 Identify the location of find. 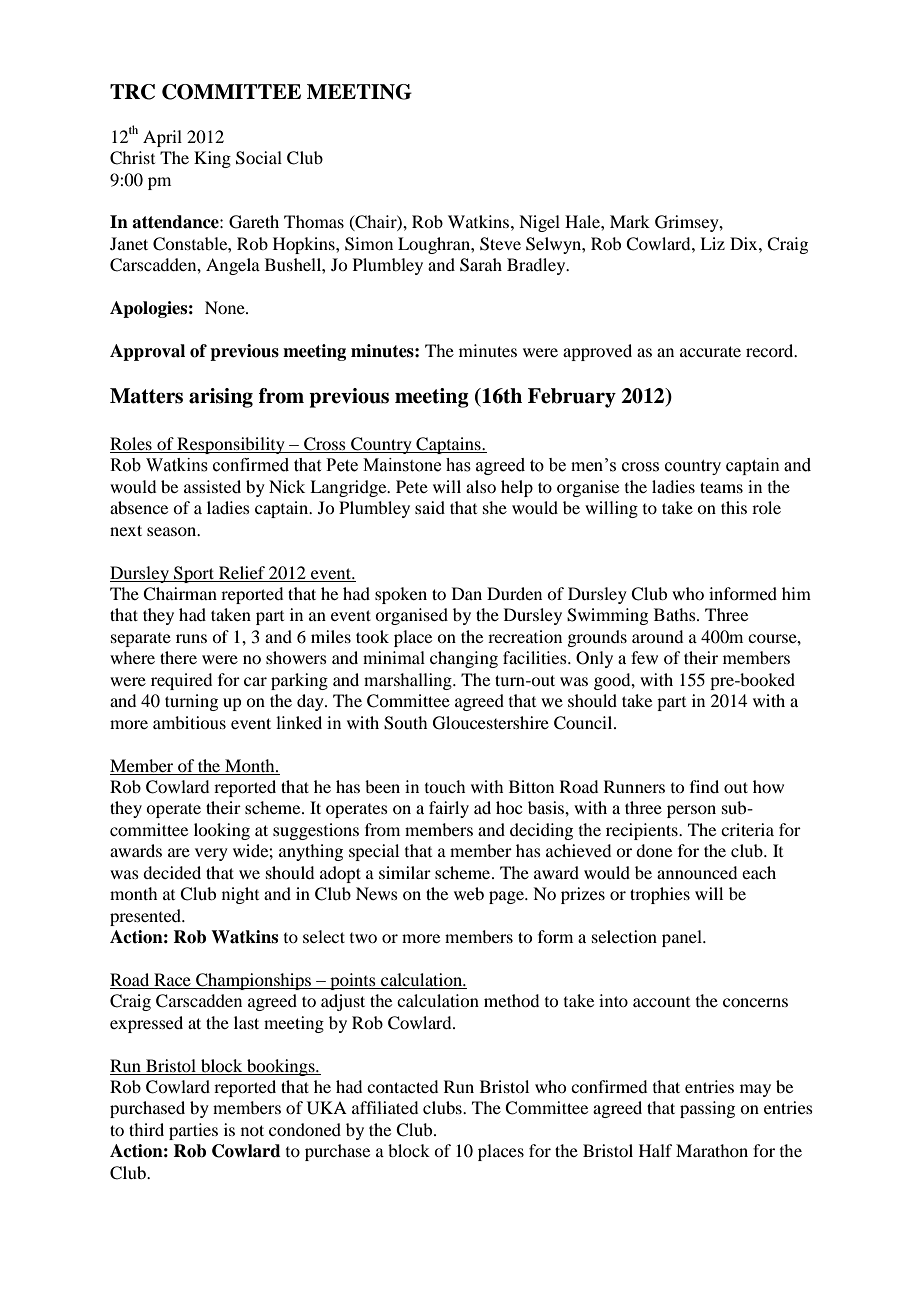
(704, 786).
